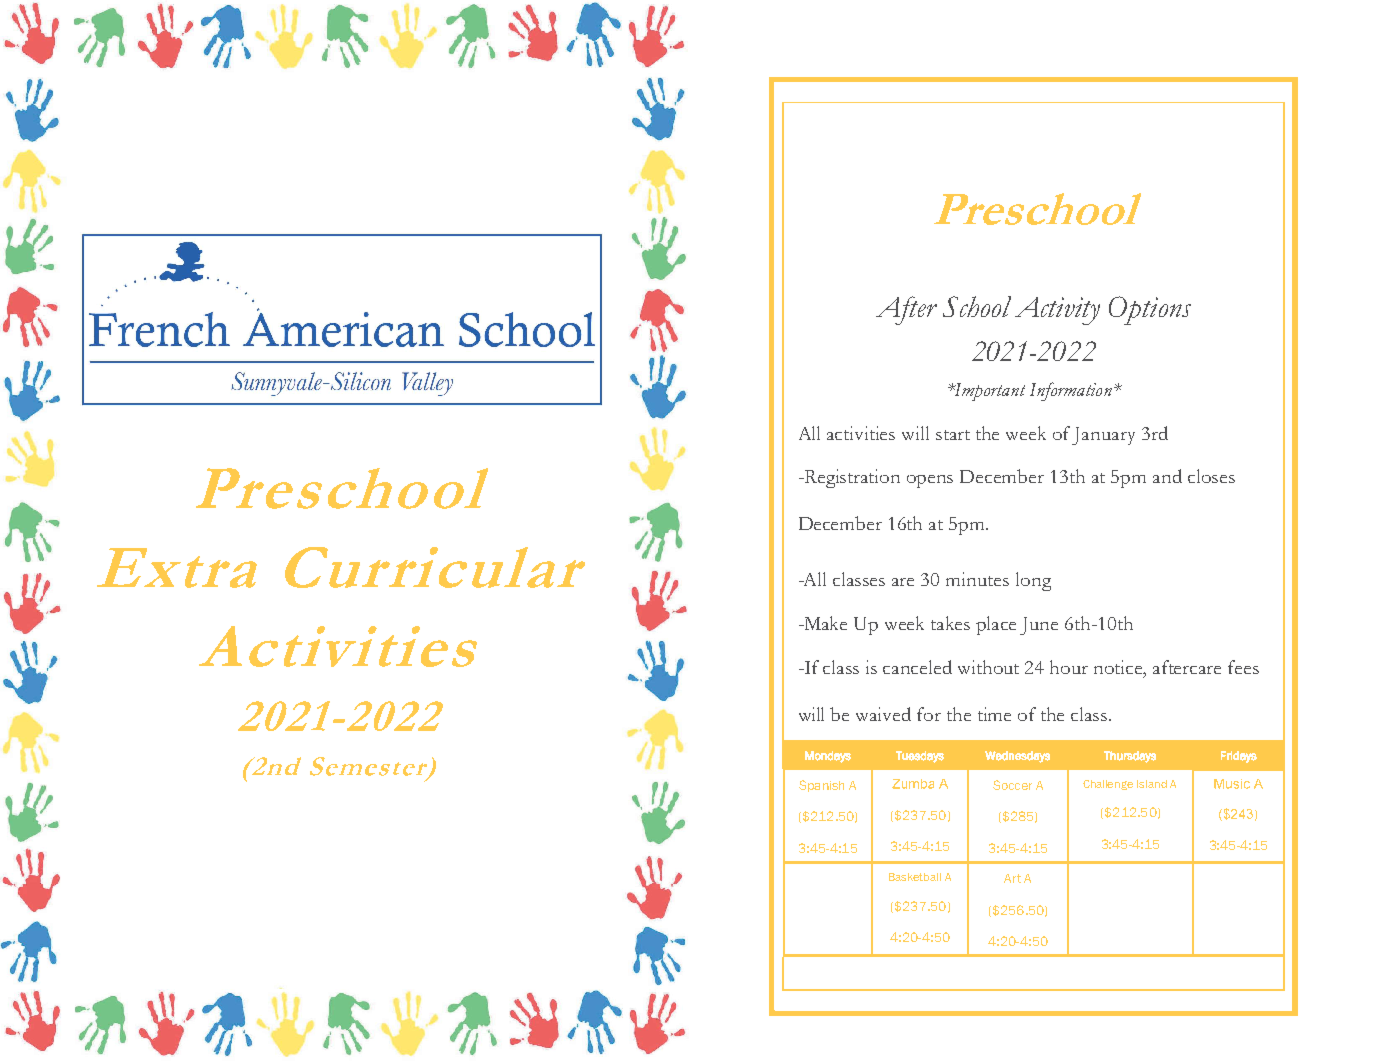 Image resolution: width=1377 pixels, height=1064 pixels. I want to click on Activity, so click(1057, 311).
